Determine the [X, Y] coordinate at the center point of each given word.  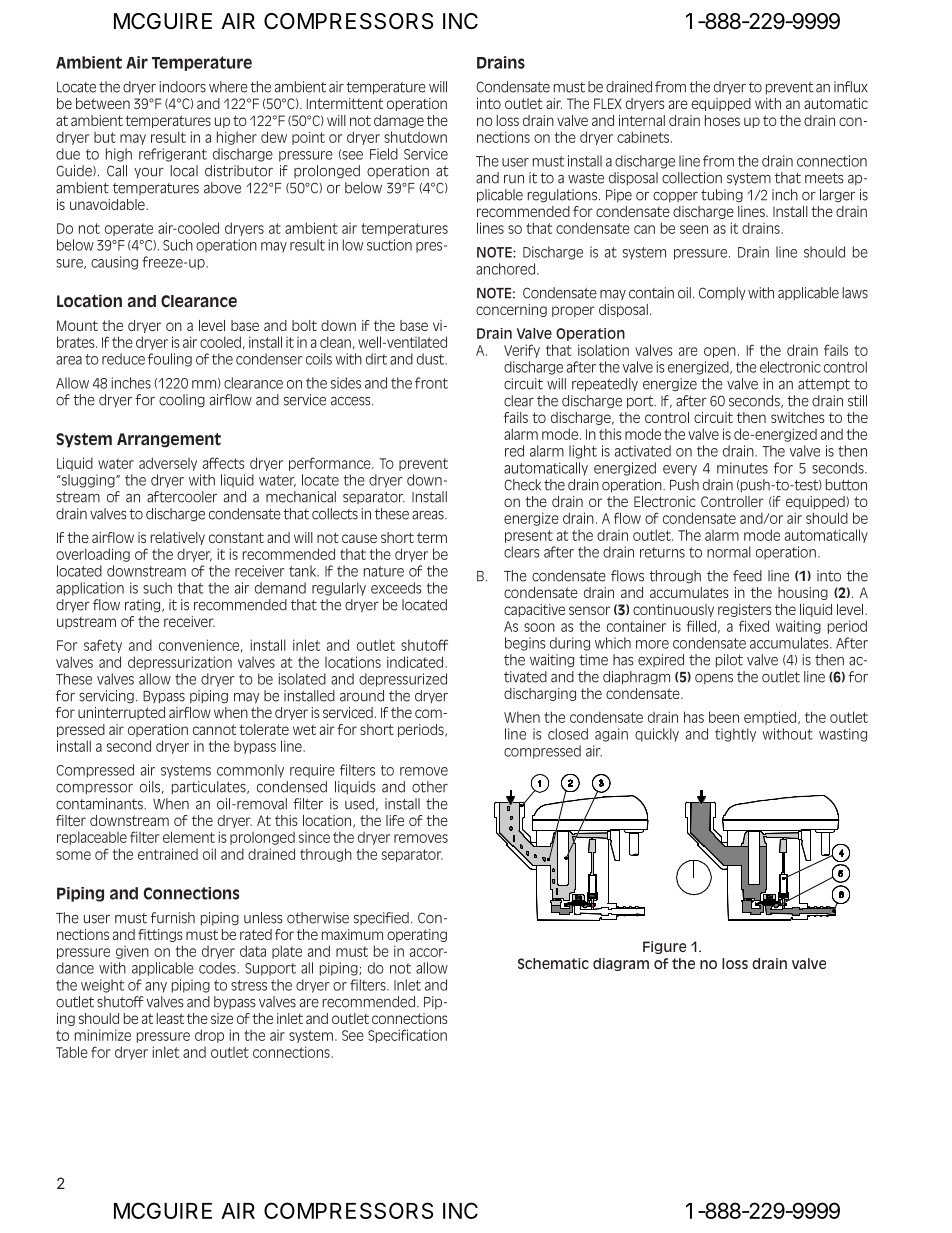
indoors [183, 87]
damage [399, 121]
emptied [771, 718]
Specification [407, 1036]
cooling [182, 400]
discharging [540, 694]
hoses [722, 120]
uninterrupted [121, 713]
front [431, 383]
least [170, 1018]
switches [798, 417]
